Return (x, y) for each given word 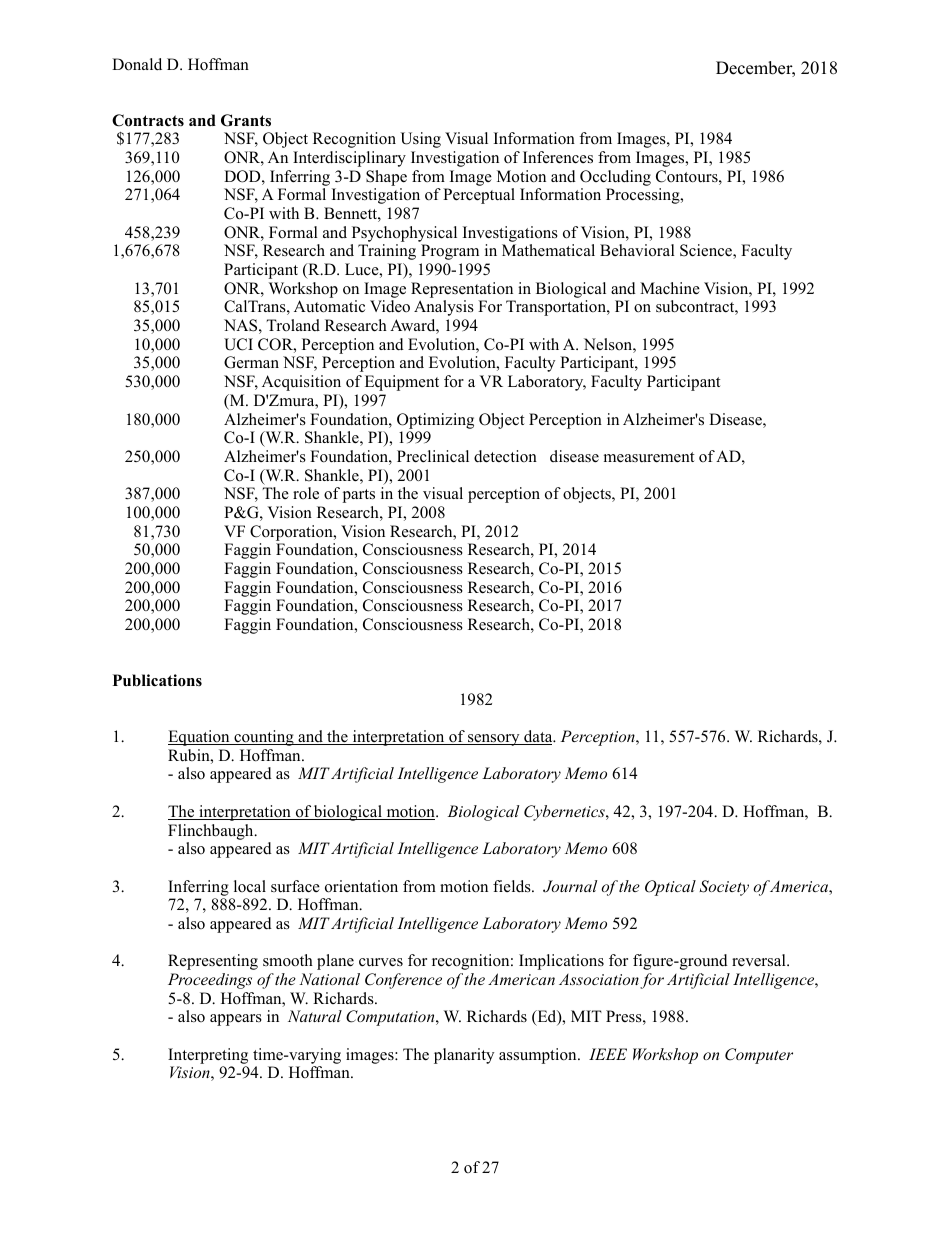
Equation (200, 738)
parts (359, 496)
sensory (494, 740)
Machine (670, 288)
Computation (391, 1018)
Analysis (444, 308)
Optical (670, 888)
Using (420, 140)
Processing (644, 196)
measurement (649, 457)
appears (236, 1020)
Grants (246, 120)
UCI (238, 344)
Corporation (292, 533)
